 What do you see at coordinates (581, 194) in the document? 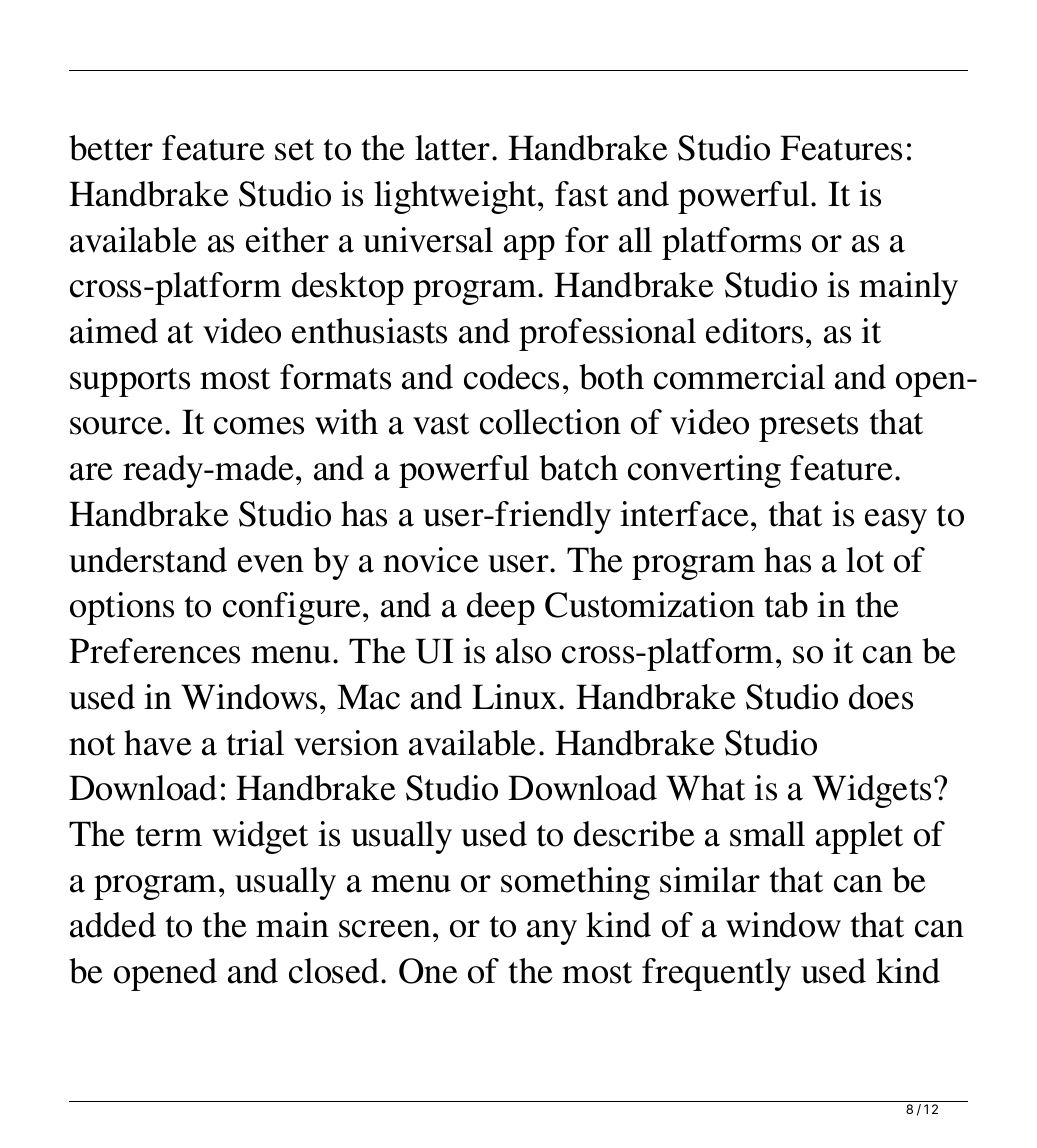
I see `fast` at bounding box center [581, 194].
